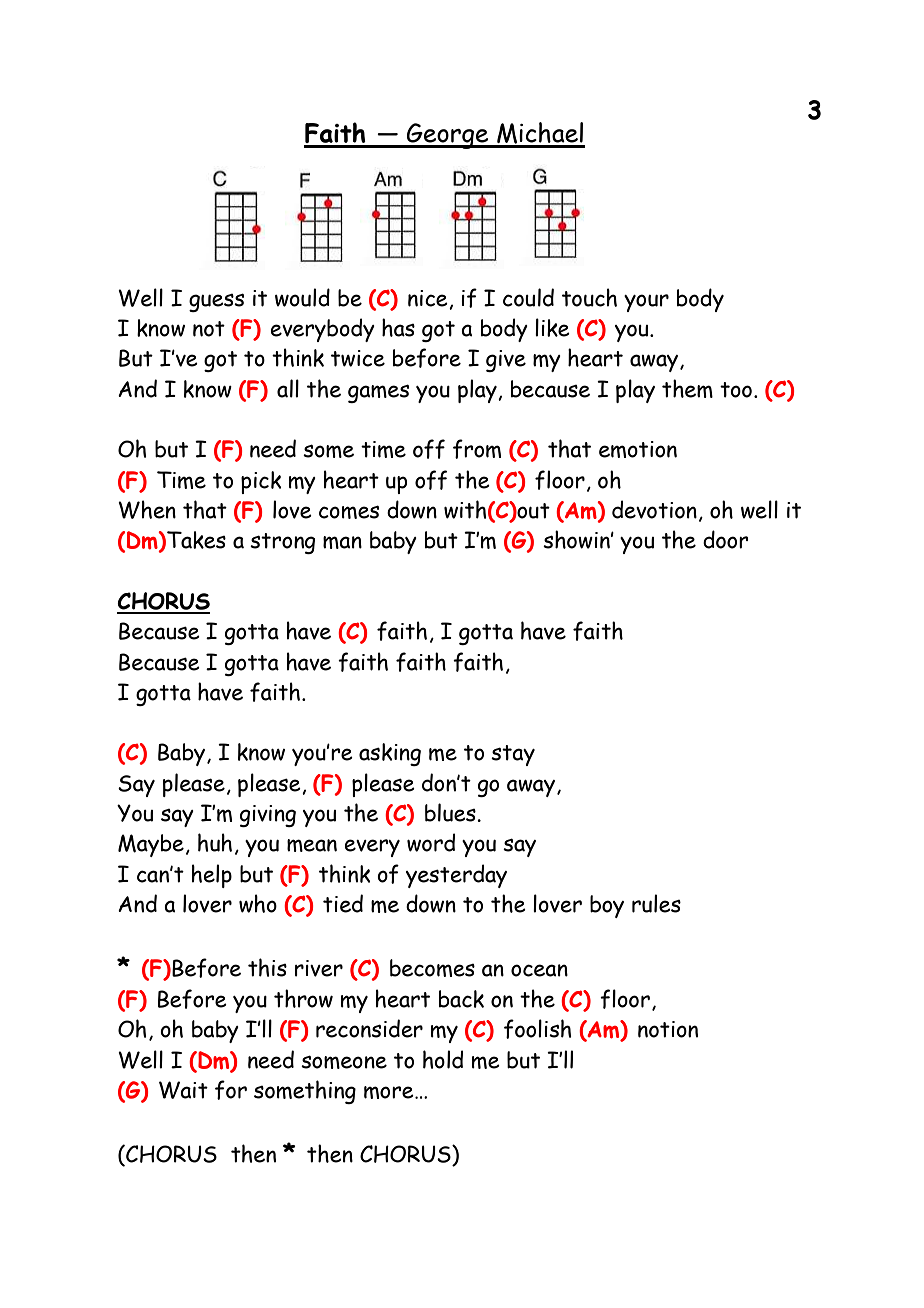 This screenshot has height=1308, width=924. What do you see at coordinates (646, 303) in the screenshot?
I see `your` at bounding box center [646, 303].
